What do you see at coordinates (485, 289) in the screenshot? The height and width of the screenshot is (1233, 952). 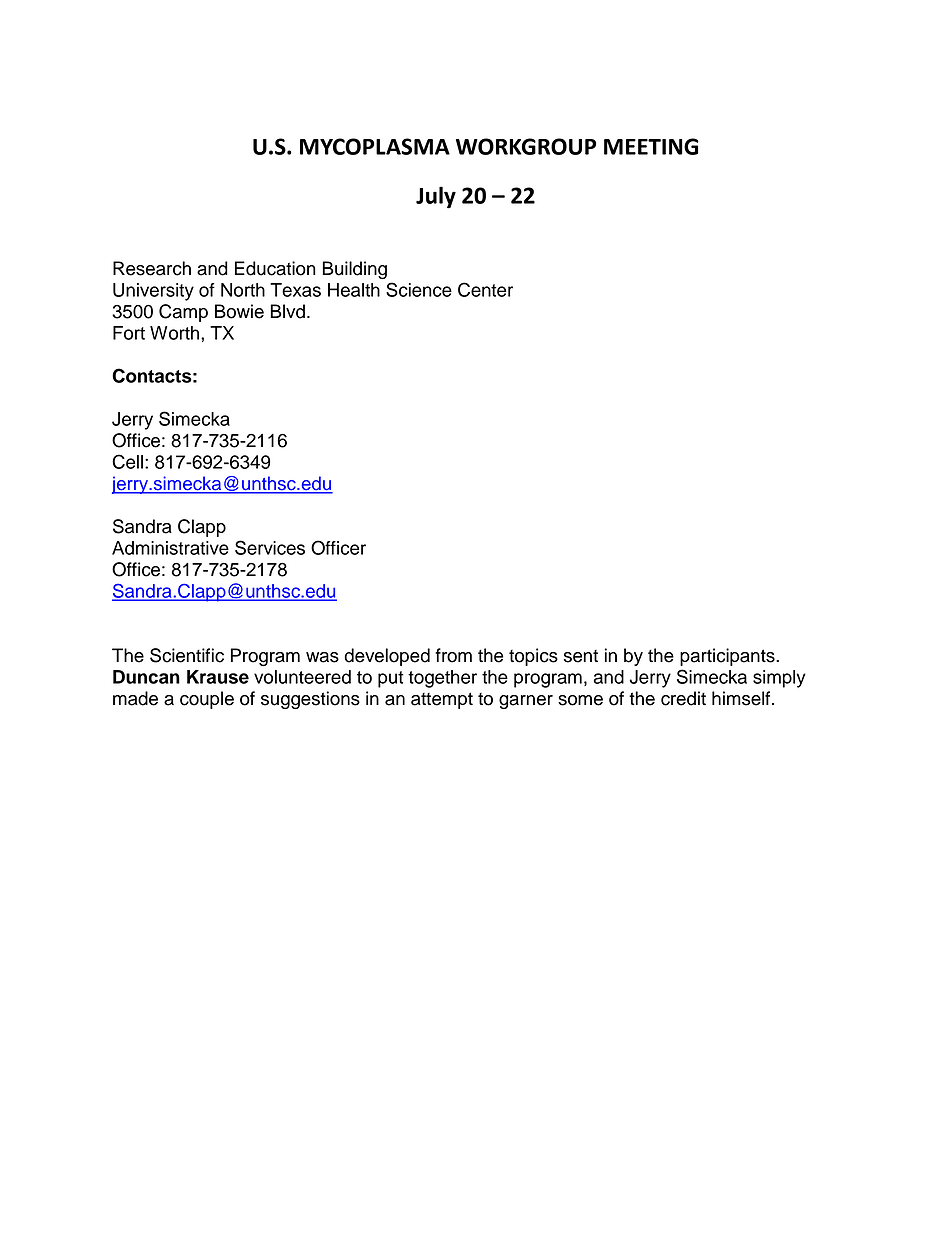 I see `Center` at bounding box center [485, 289].
